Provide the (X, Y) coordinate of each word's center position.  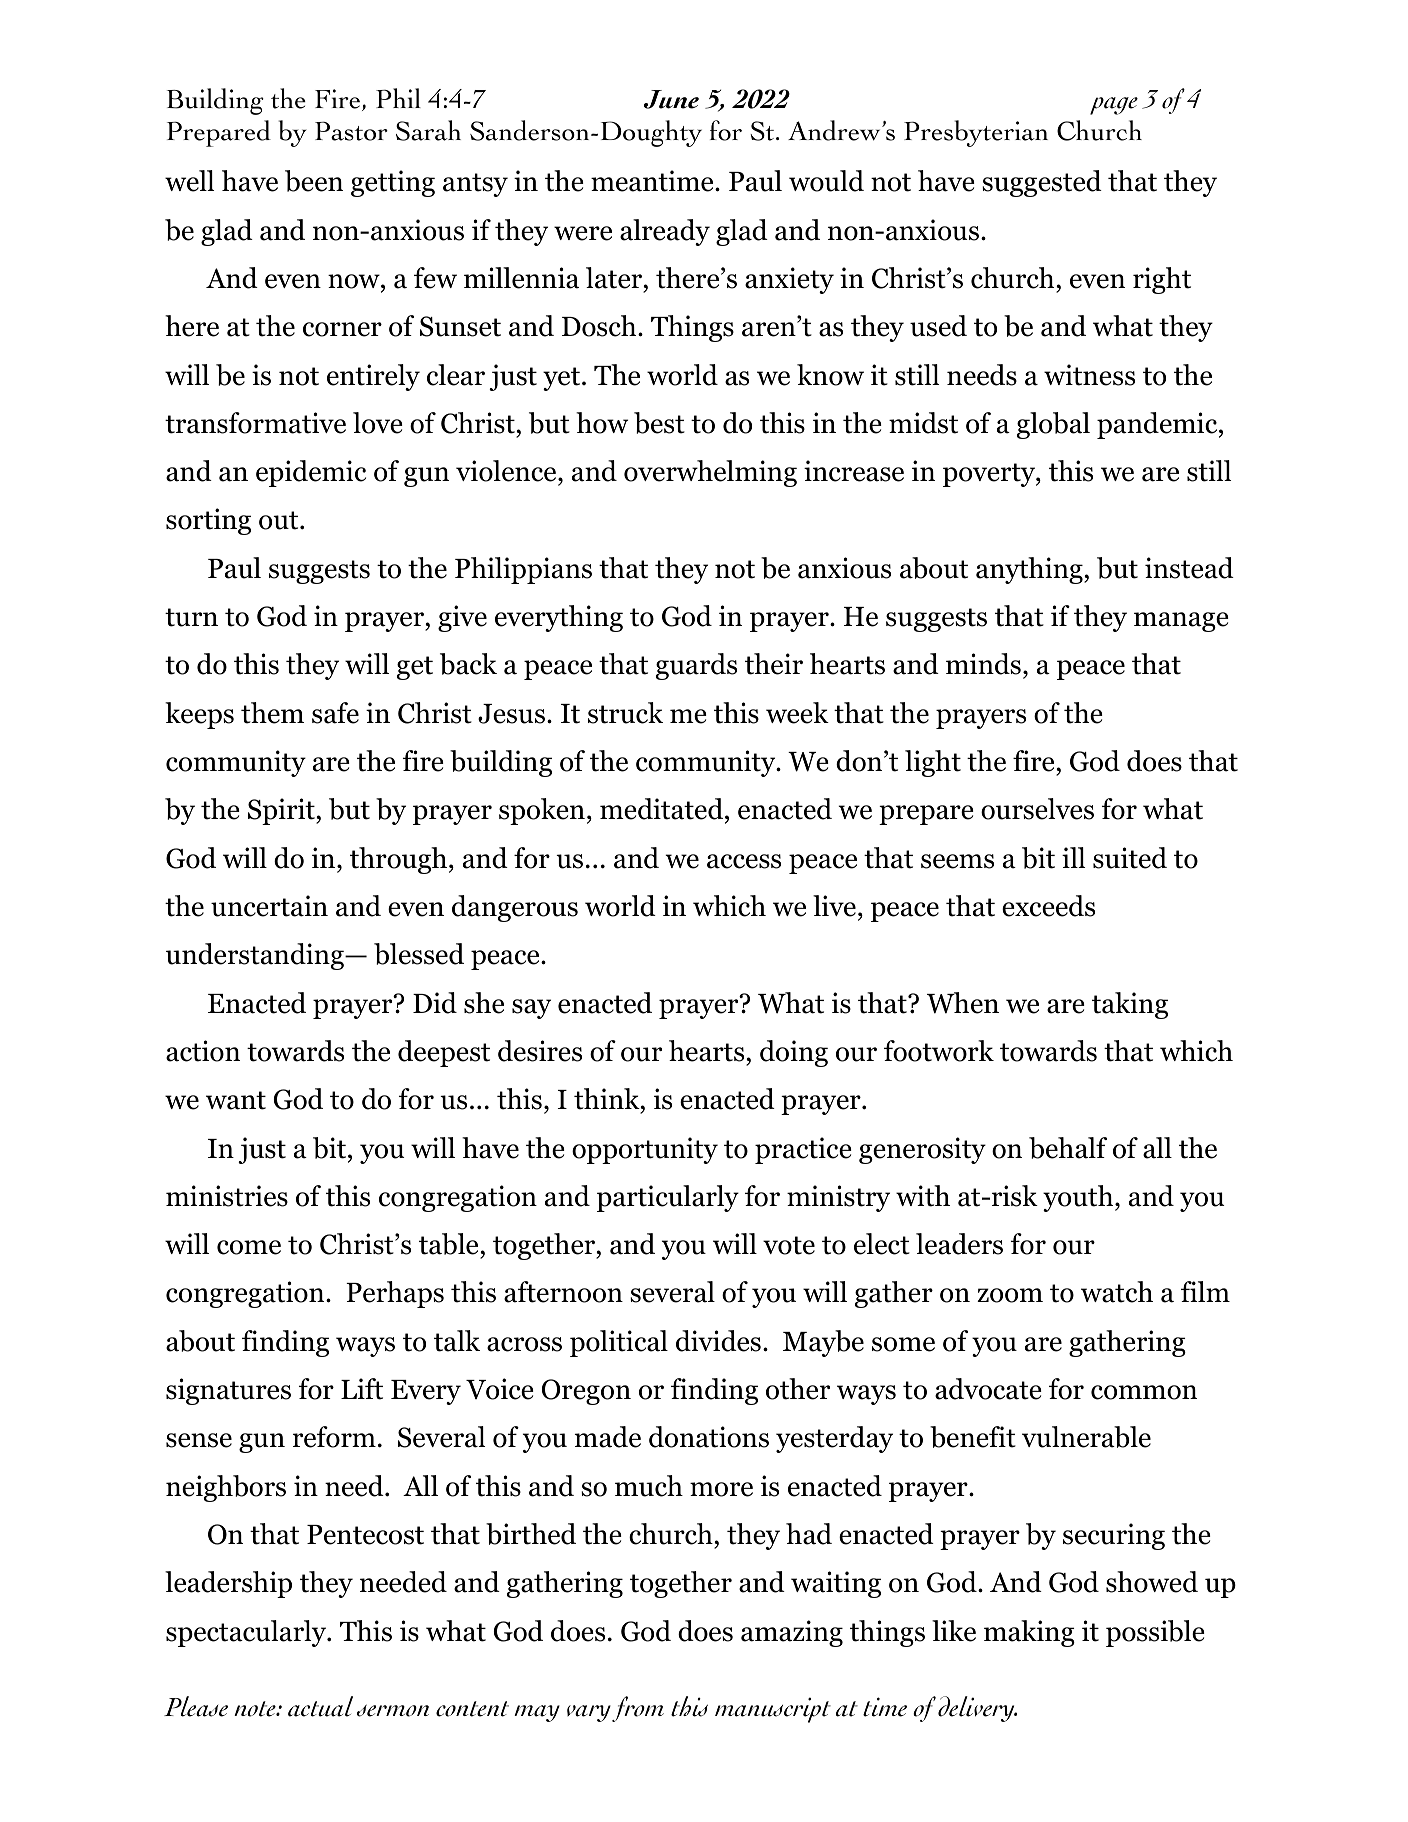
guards (696, 666)
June (671, 99)
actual (320, 1706)
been (314, 181)
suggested (1042, 183)
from (638, 1709)
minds (983, 664)
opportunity (645, 1150)
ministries (227, 1196)
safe (335, 713)
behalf (1068, 1148)
